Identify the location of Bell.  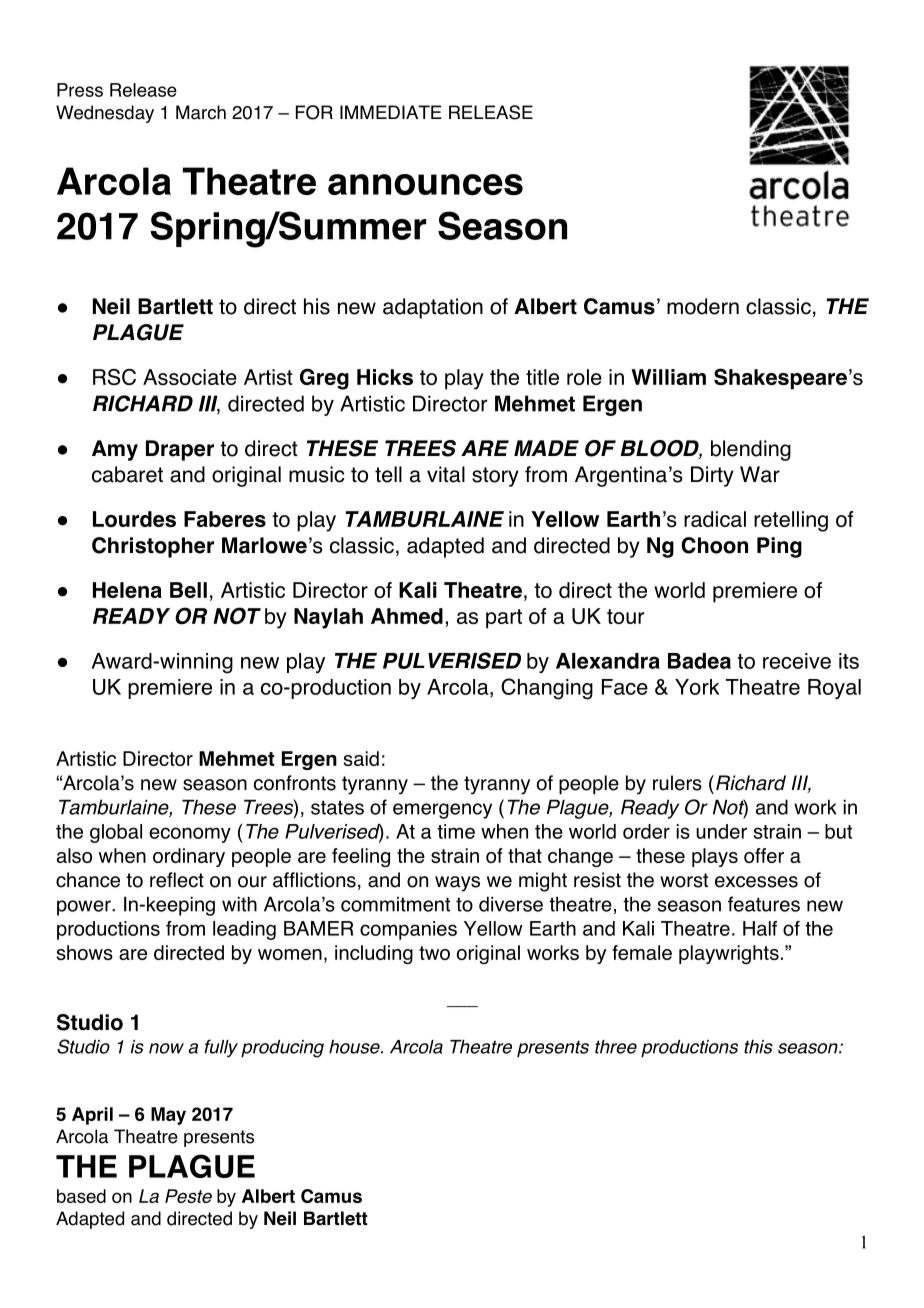
(188, 590).
